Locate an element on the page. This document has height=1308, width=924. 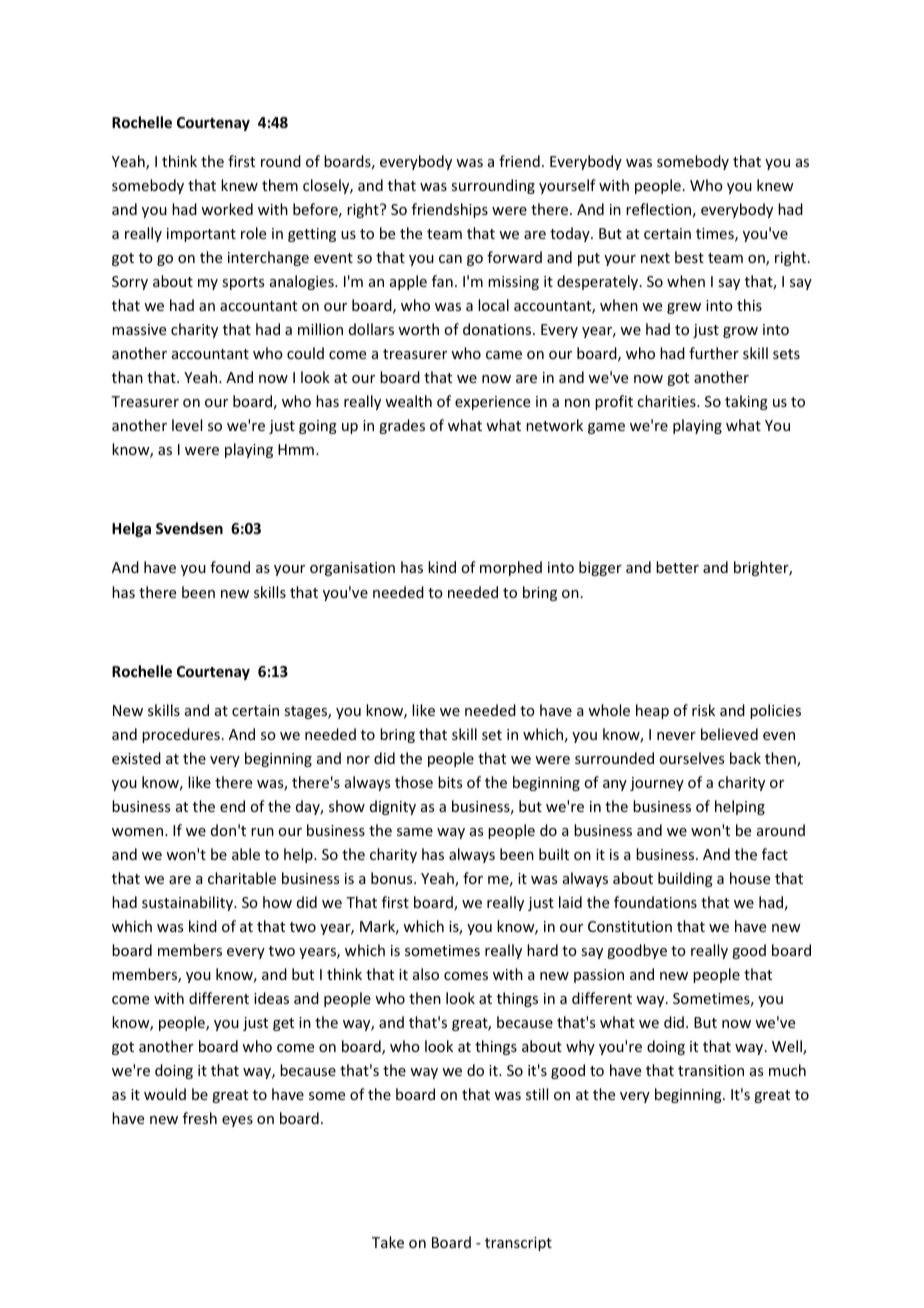
can is located at coordinates (450, 259).
